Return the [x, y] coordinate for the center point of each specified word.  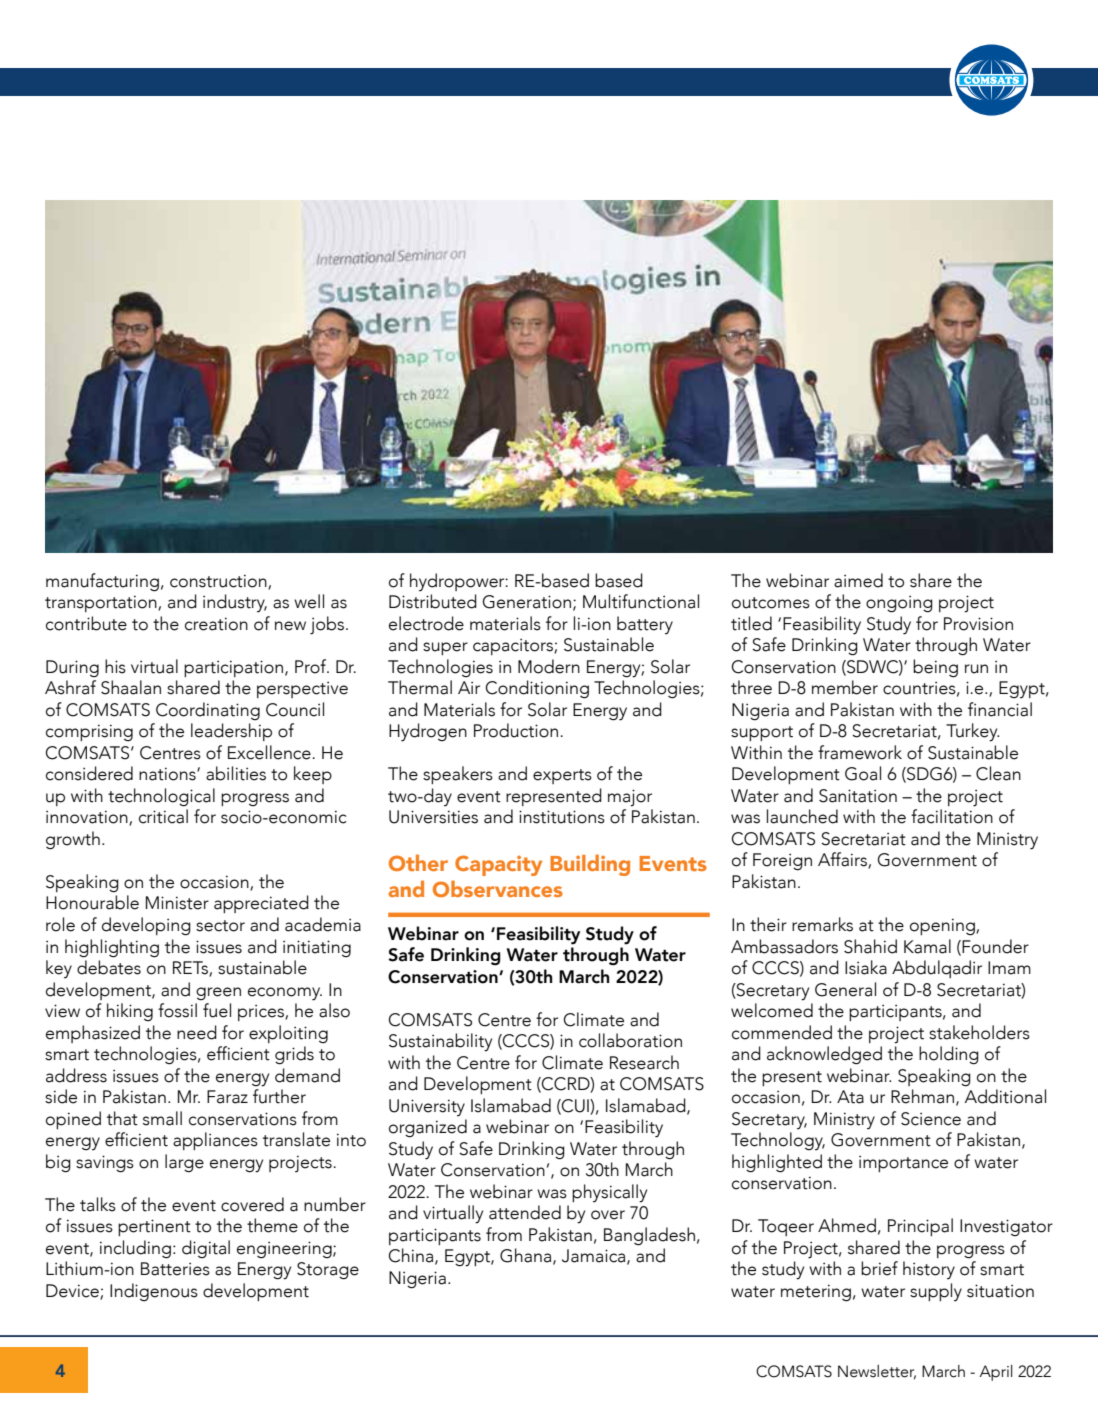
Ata [850, 1097]
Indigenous [154, 1292]
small [162, 1118]
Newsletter [877, 1372]
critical [163, 816]
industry [235, 603]
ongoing [899, 604]
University [427, 1107]
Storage [328, 1271]
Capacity [498, 865]
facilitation [952, 816]
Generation [527, 602]
